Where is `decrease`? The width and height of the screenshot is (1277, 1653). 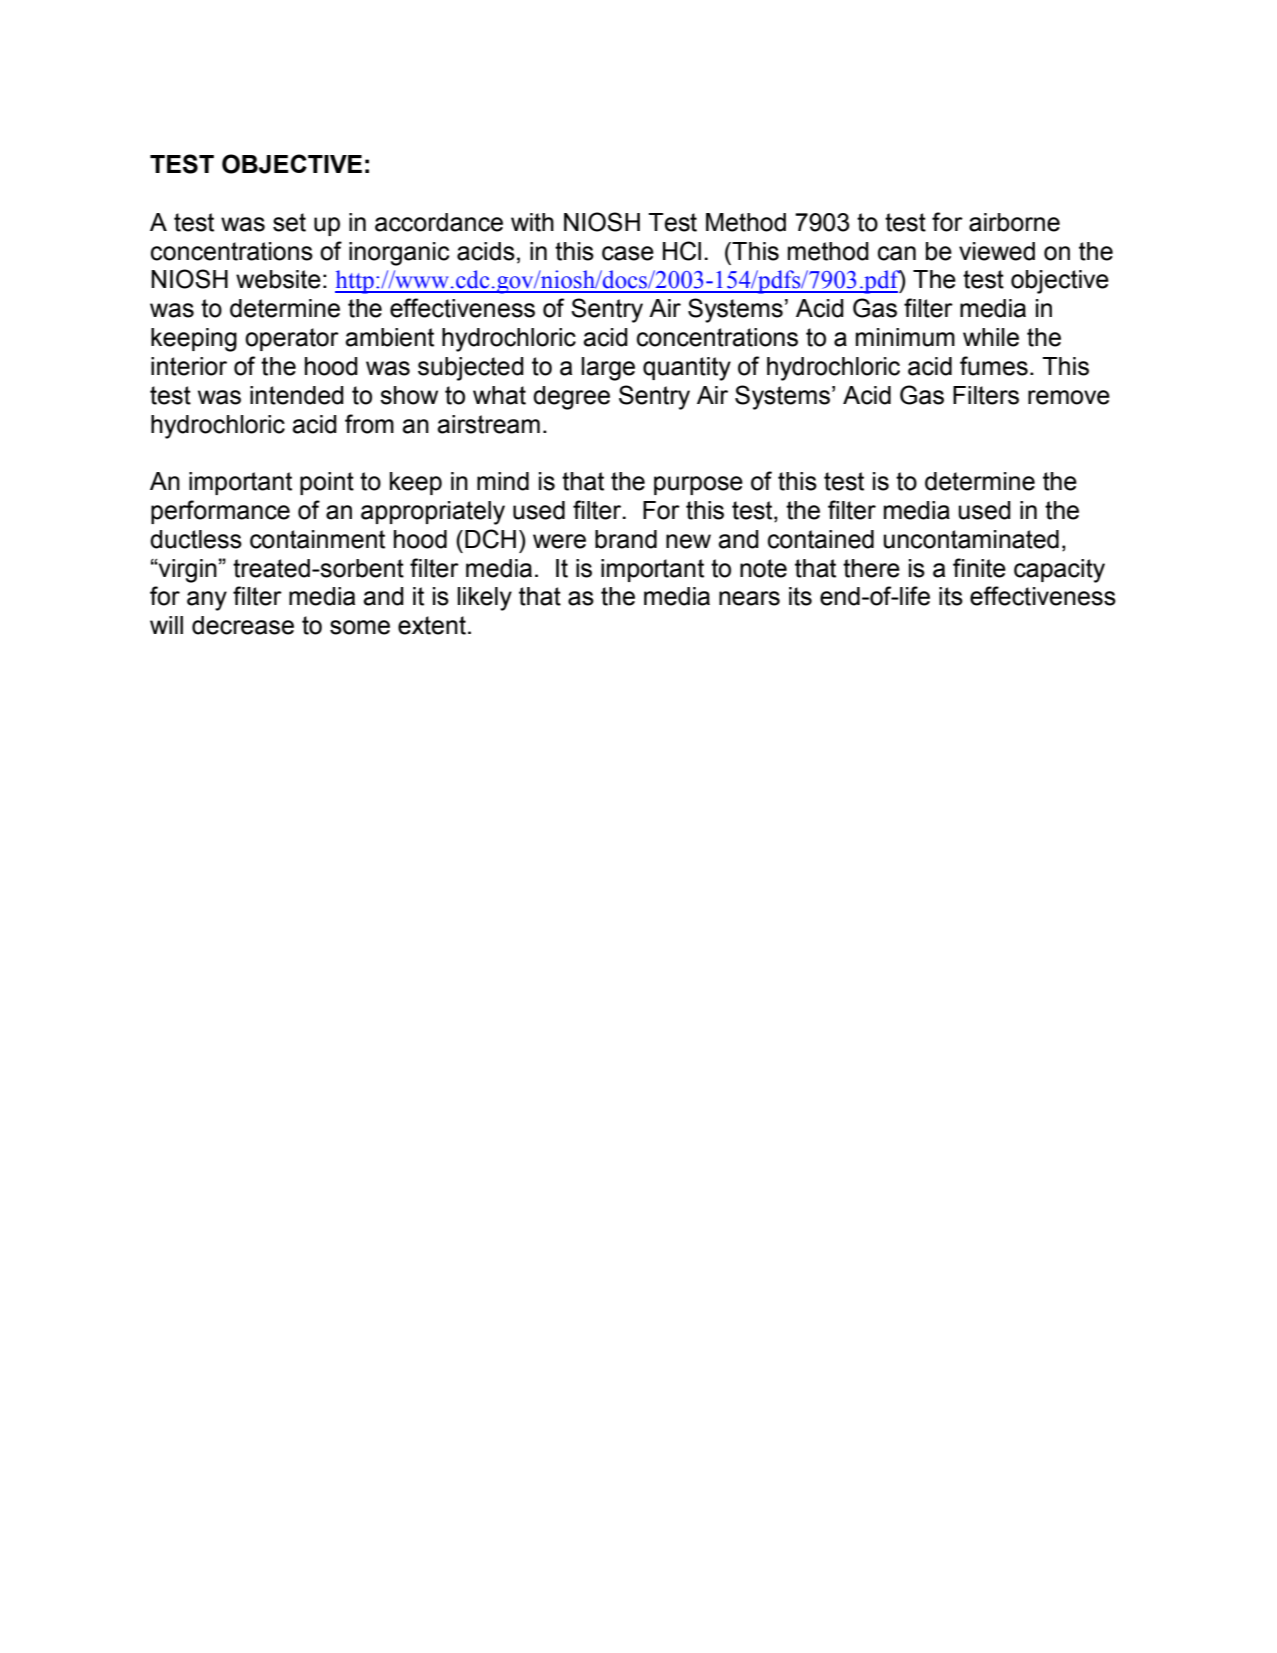 decrease is located at coordinates (243, 625).
